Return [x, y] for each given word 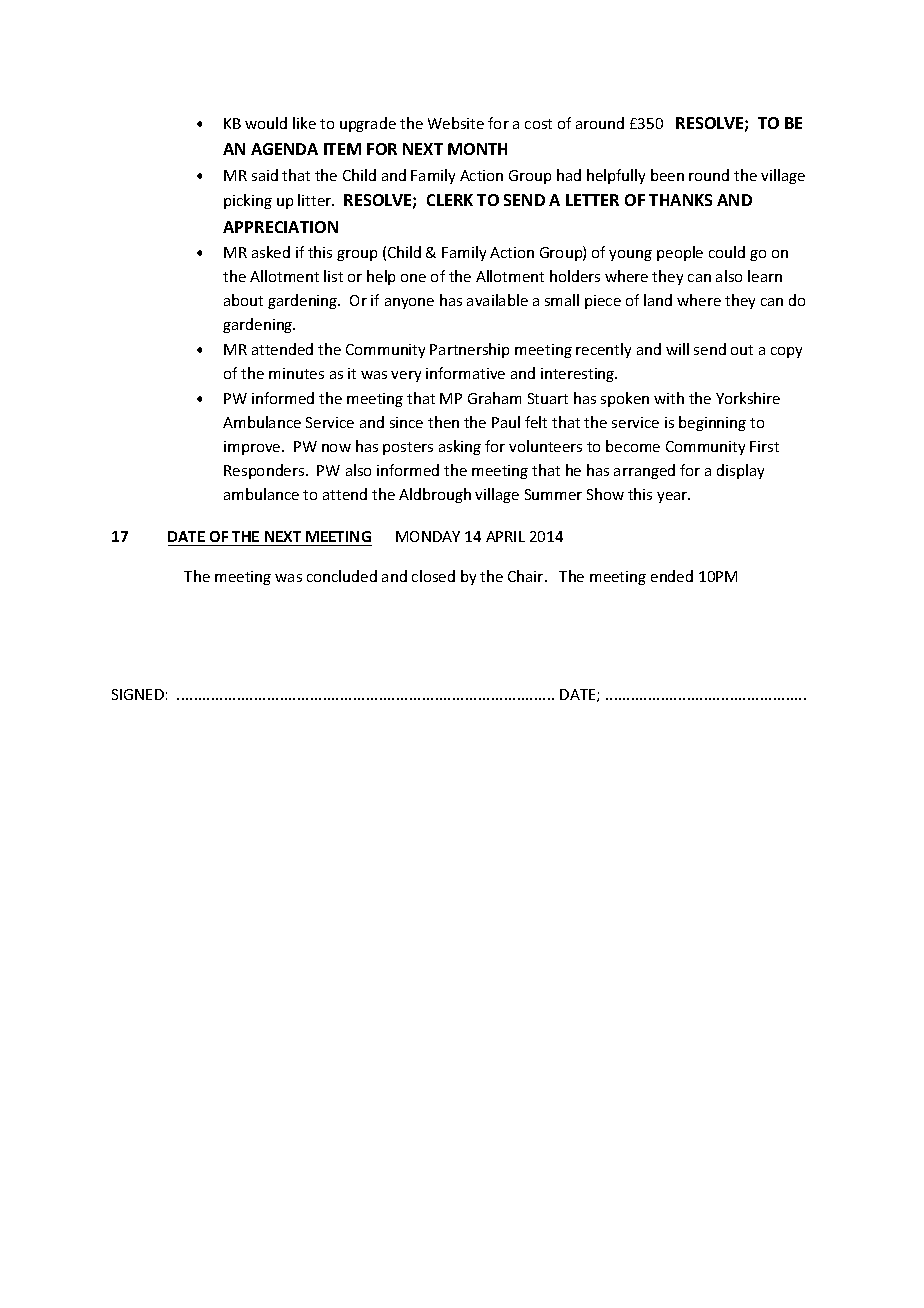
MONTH [477, 149]
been [667, 175]
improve [253, 448]
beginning [712, 423]
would [266, 123]
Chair [527, 576]
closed [433, 576]
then [443, 422]
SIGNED [138, 694]
